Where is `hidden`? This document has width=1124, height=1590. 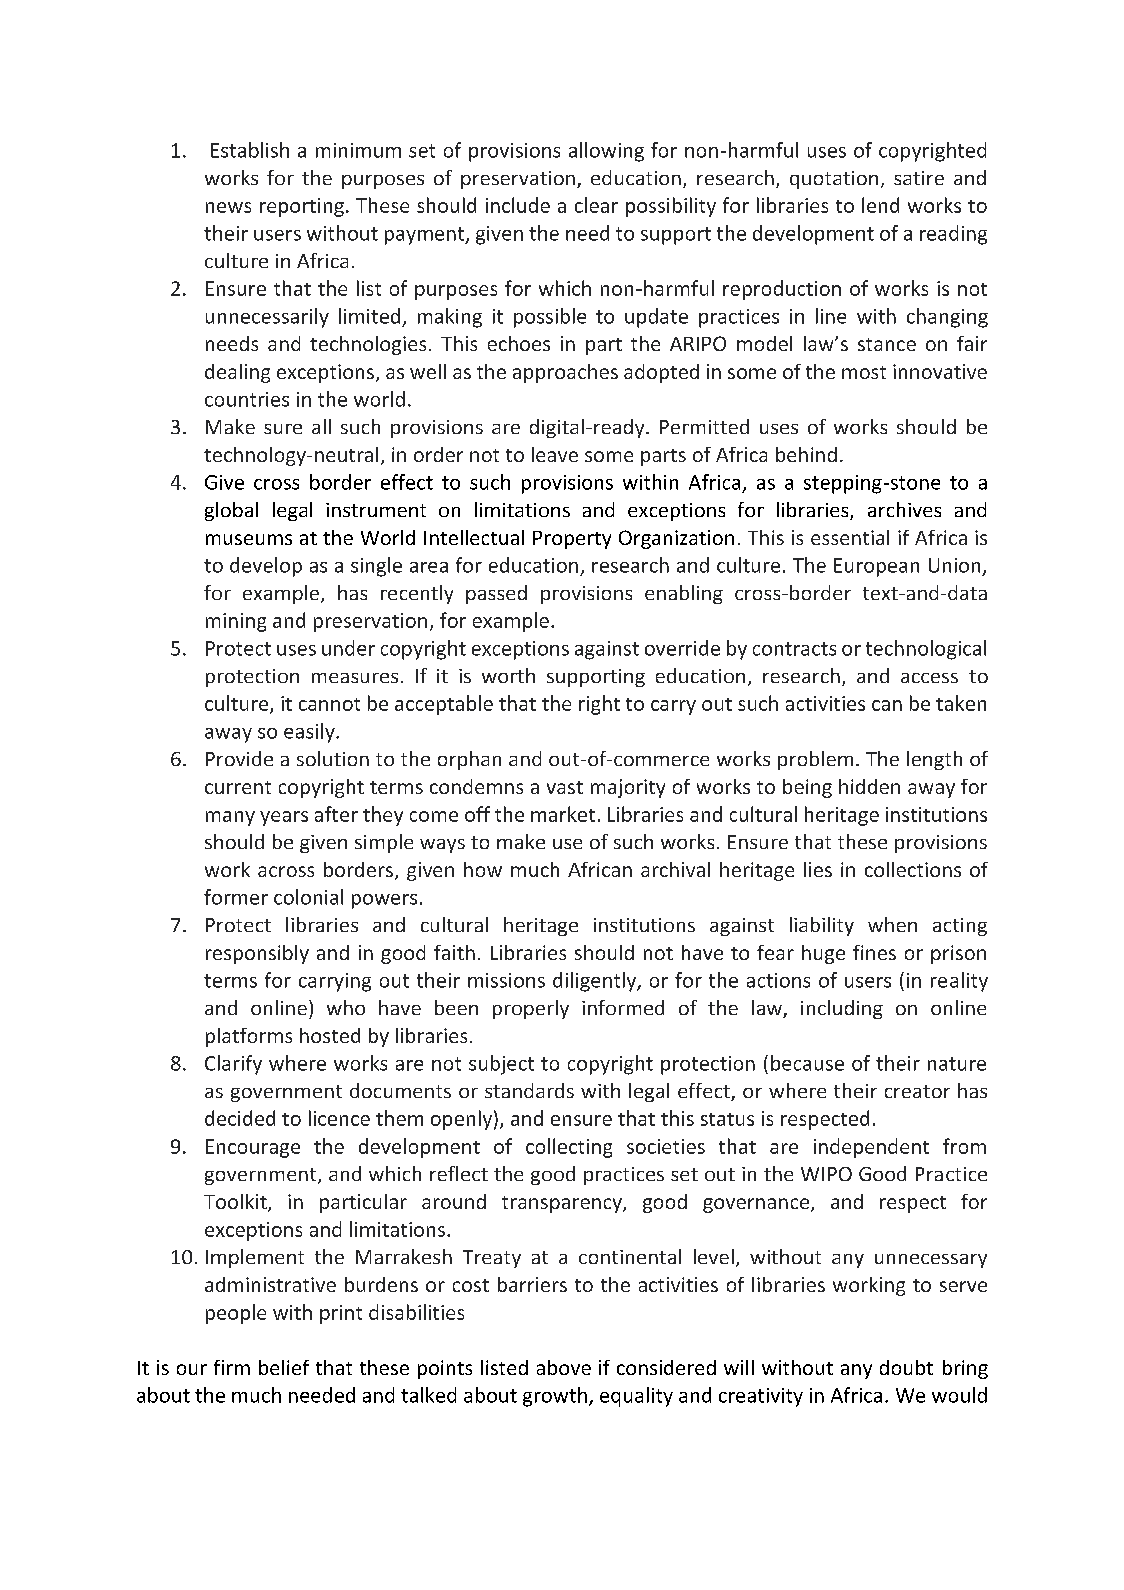
hidden is located at coordinates (869, 786).
